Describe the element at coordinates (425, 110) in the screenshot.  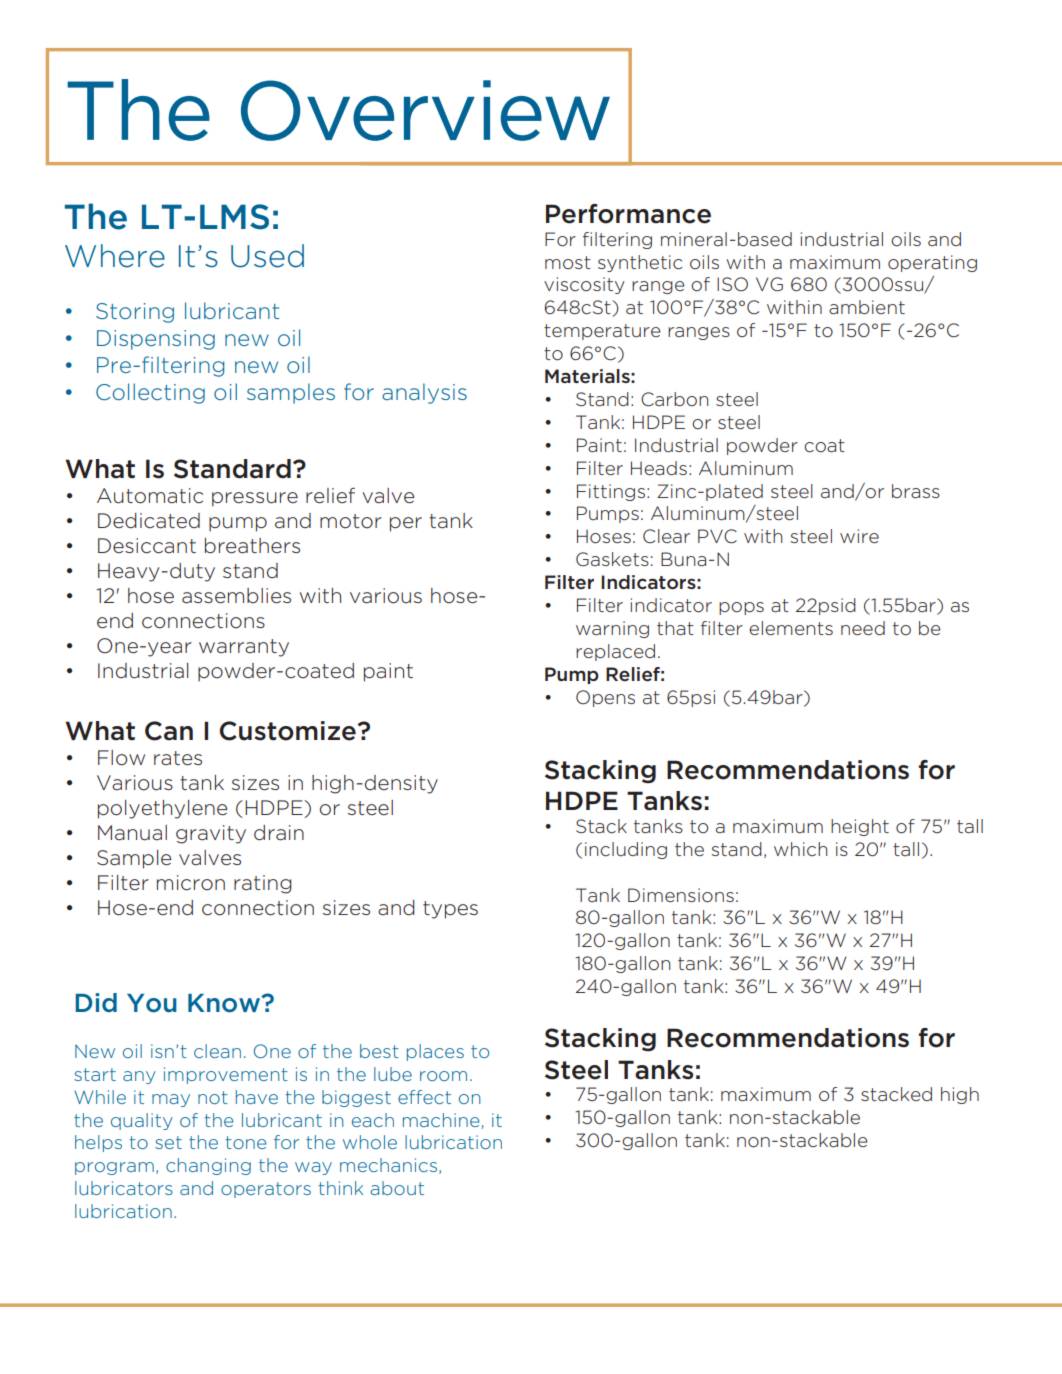
I see `Overview` at that location.
